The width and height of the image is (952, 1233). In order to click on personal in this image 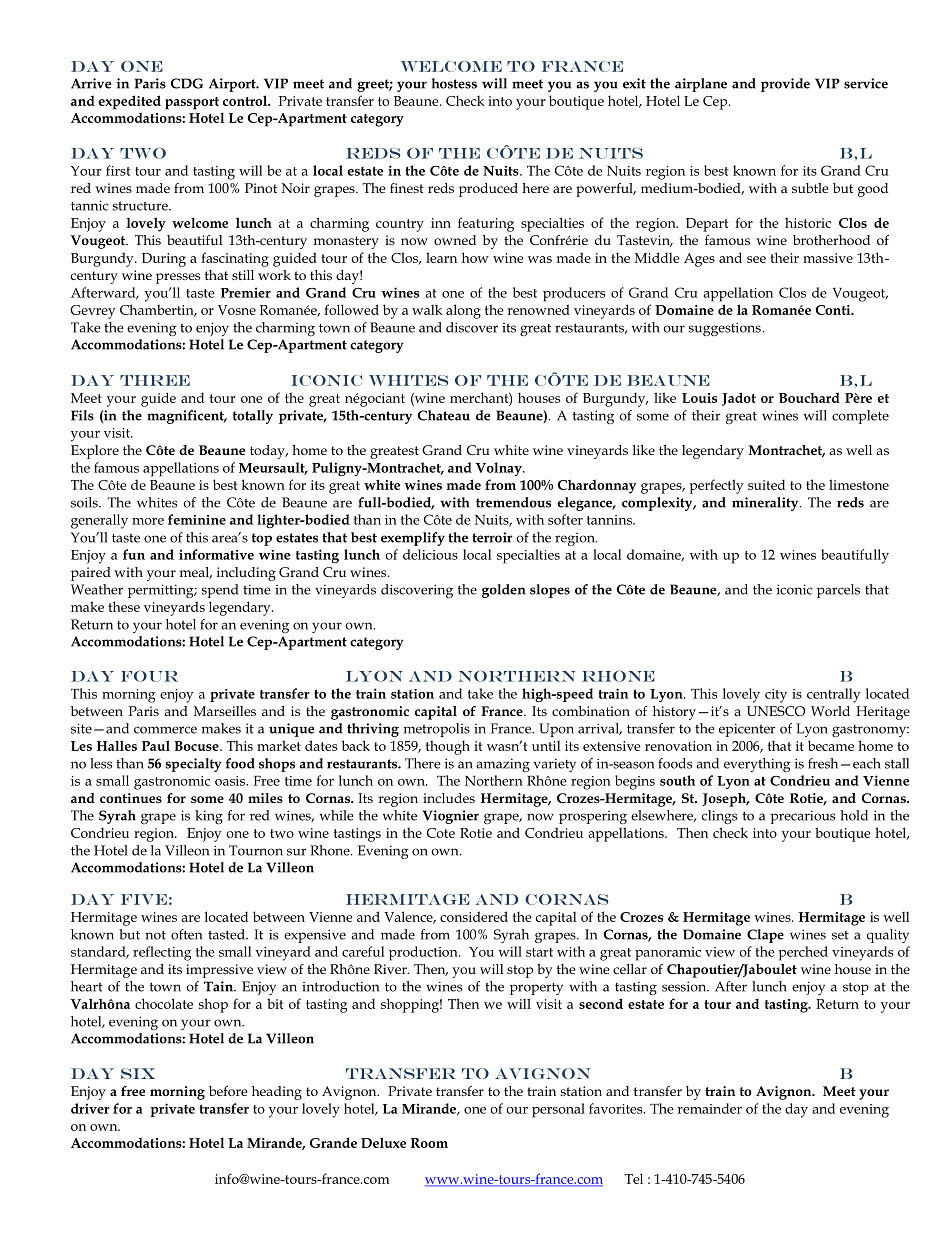, I will do `click(558, 1110)`.
